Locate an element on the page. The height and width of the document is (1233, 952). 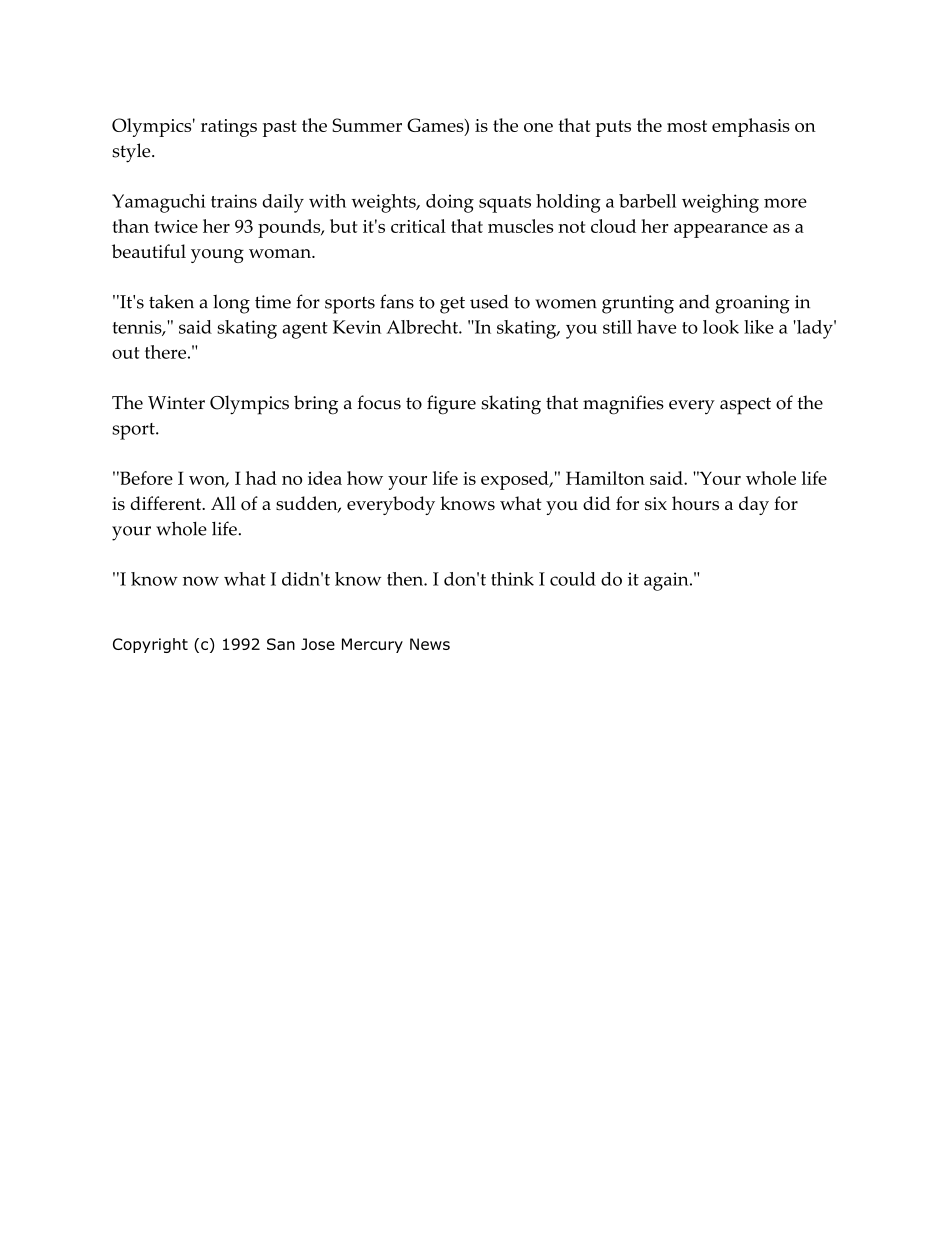
Copyright is located at coordinates (150, 645).
